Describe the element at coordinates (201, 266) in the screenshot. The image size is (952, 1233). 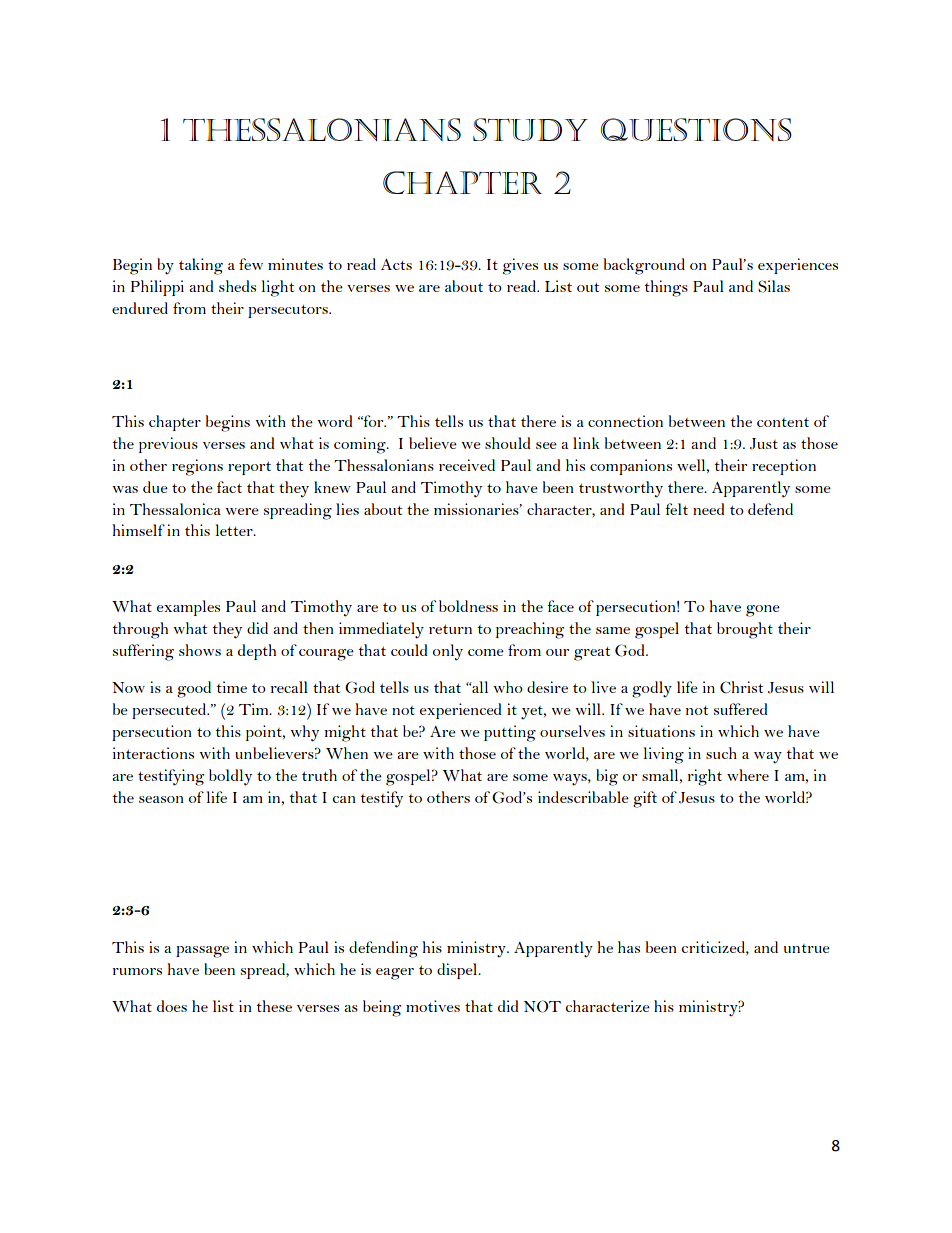
I see `taking` at that location.
